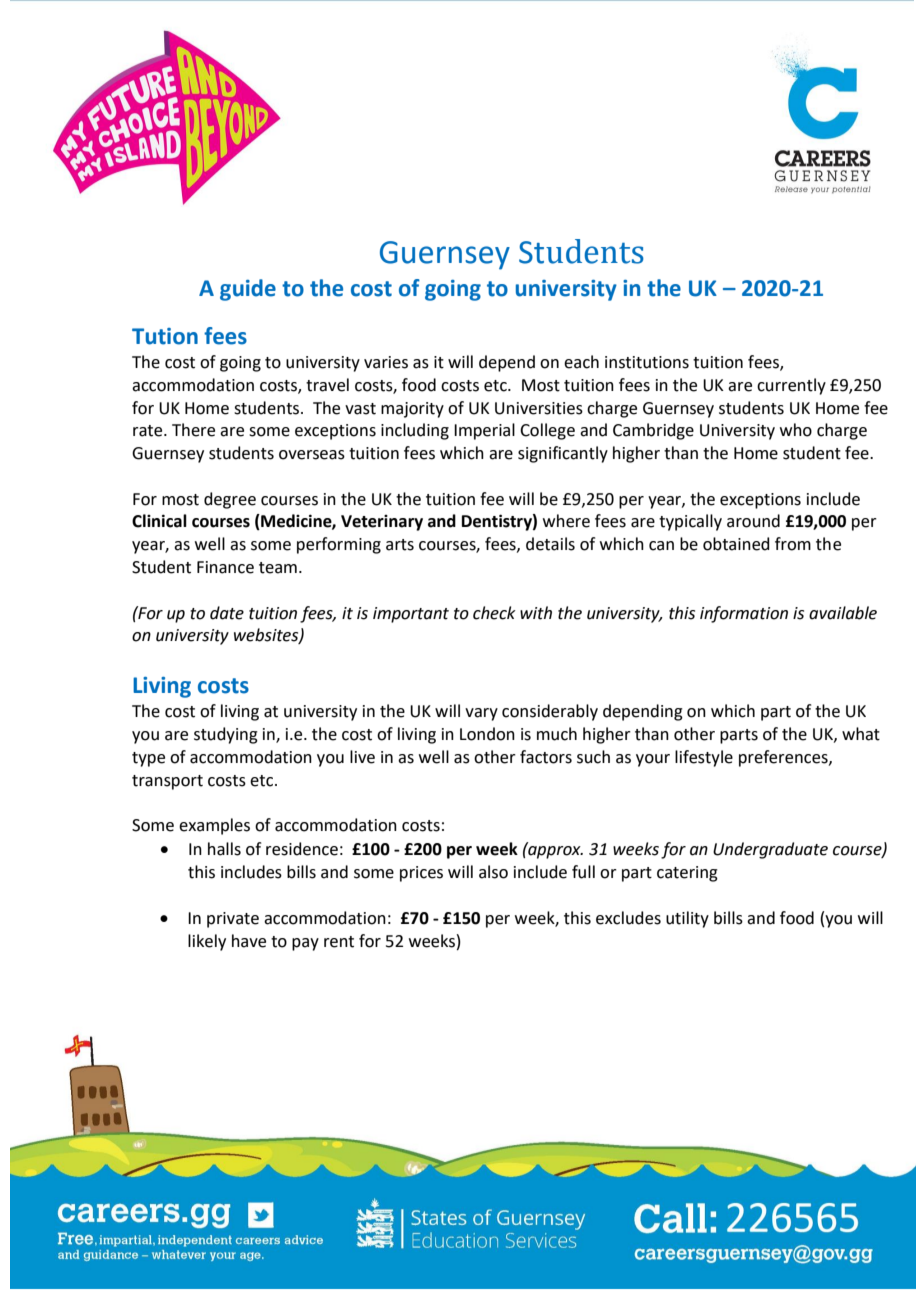 This screenshot has width=924, height=1309. Describe the element at coordinates (784, 758) in the screenshot. I see `preferences` at that location.
